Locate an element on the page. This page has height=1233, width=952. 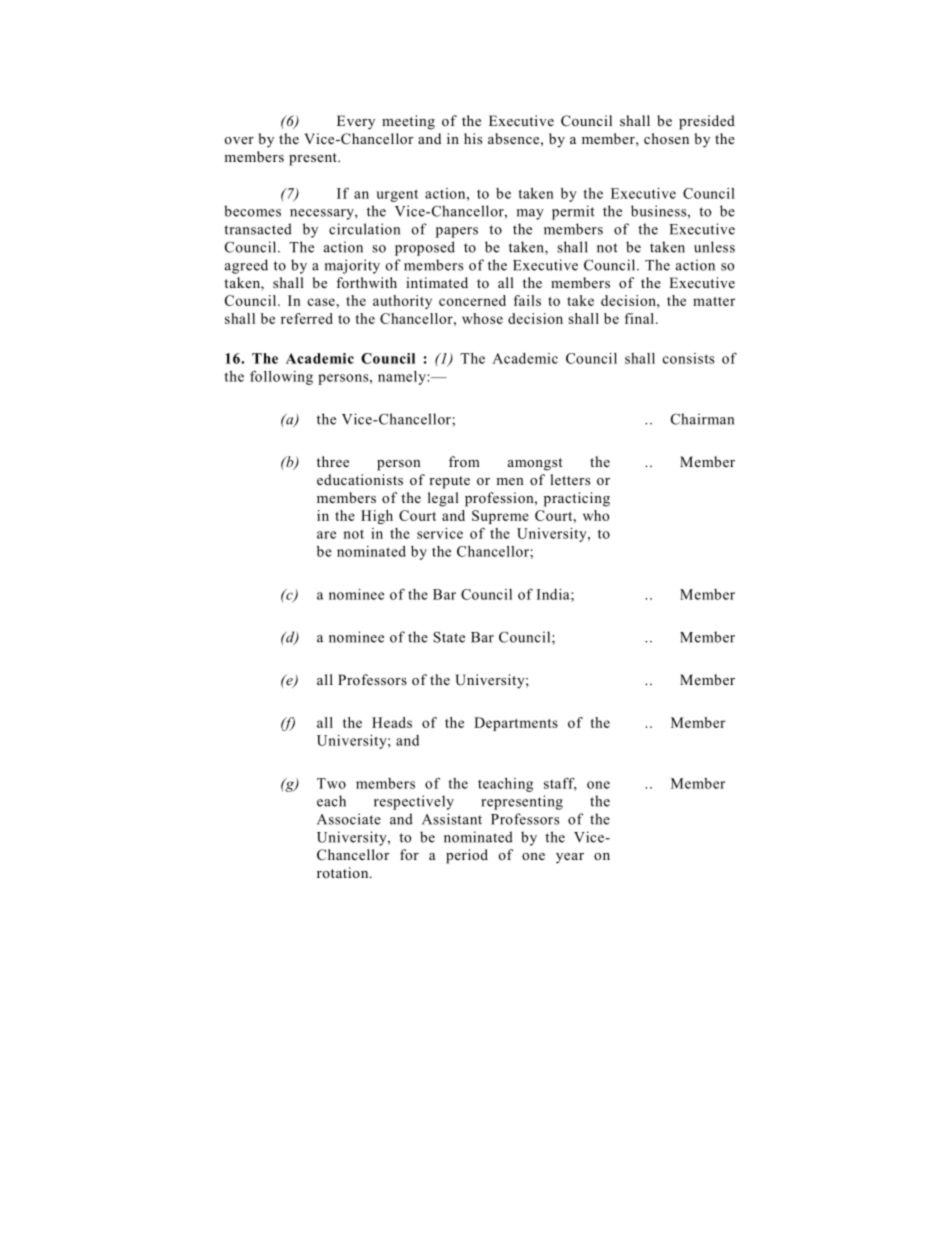
his is located at coordinates (473, 138).
